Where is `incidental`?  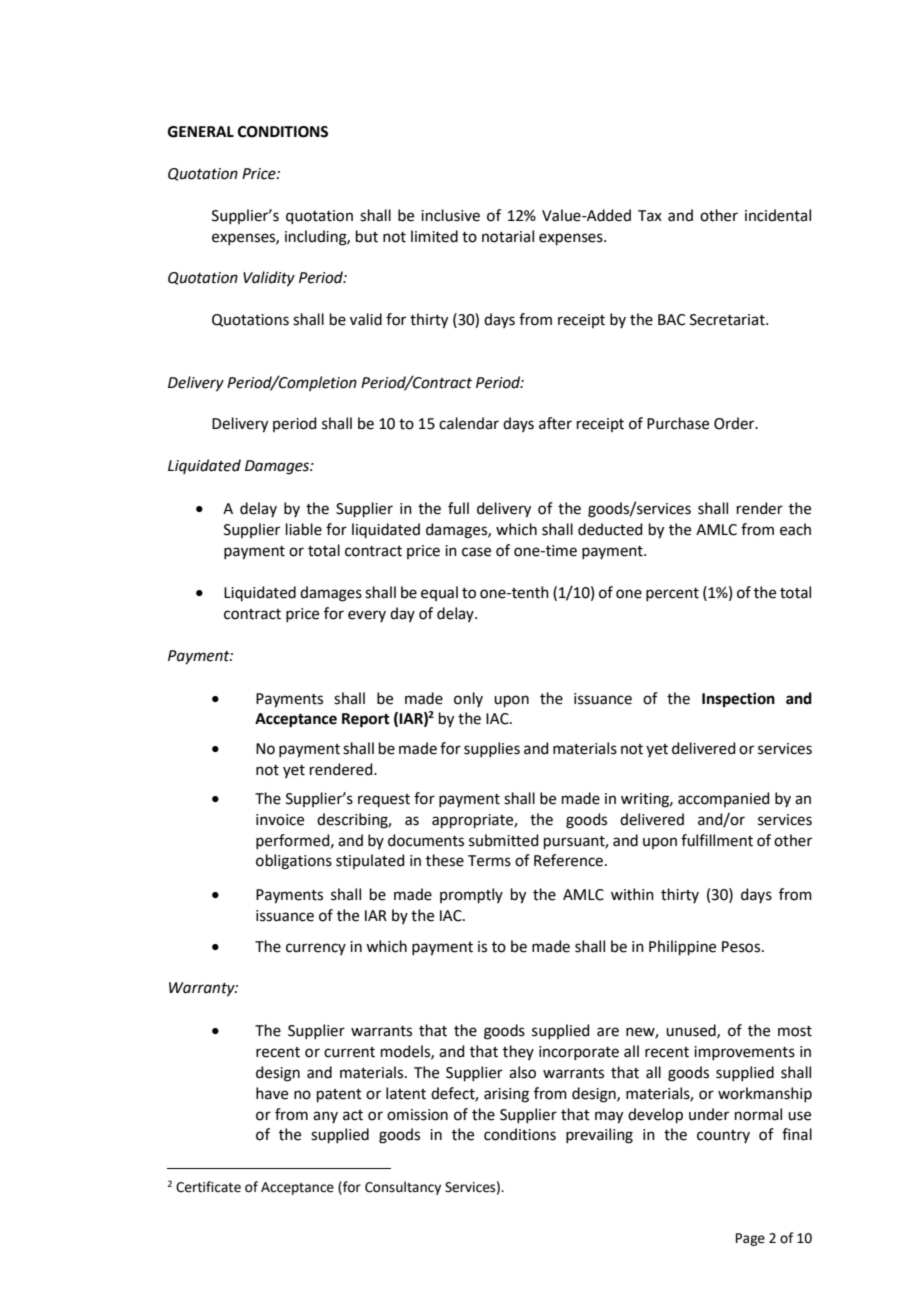 incidental is located at coordinates (778, 215).
